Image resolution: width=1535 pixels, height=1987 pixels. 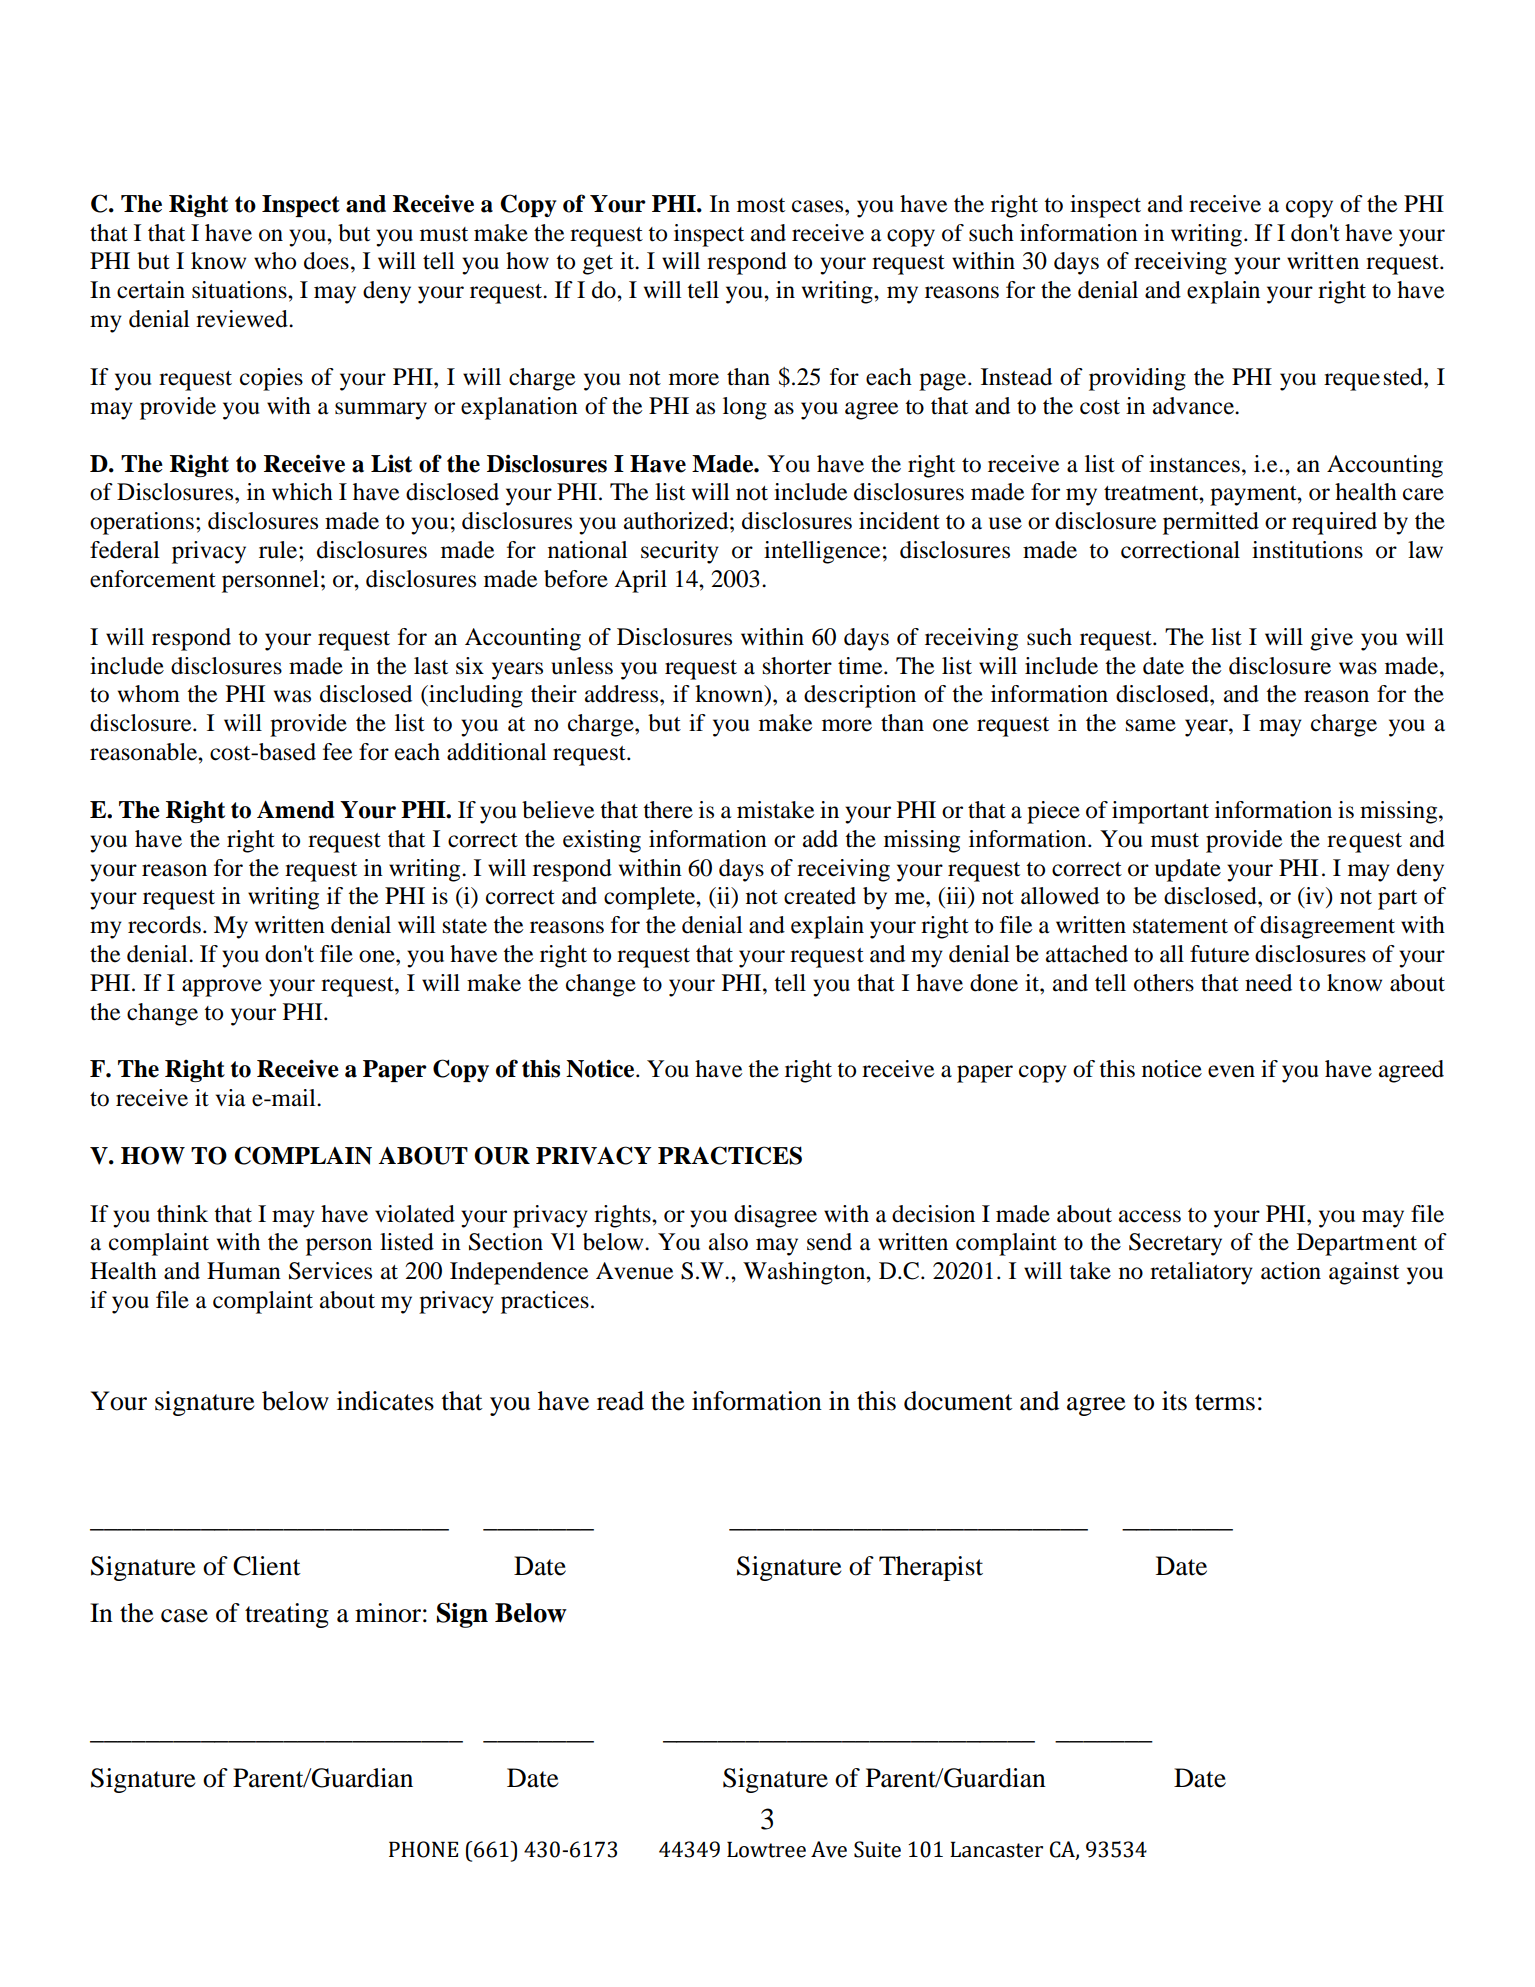 What do you see at coordinates (326, 261) in the screenshot?
I see `does` at bounding box center [326, 261].
